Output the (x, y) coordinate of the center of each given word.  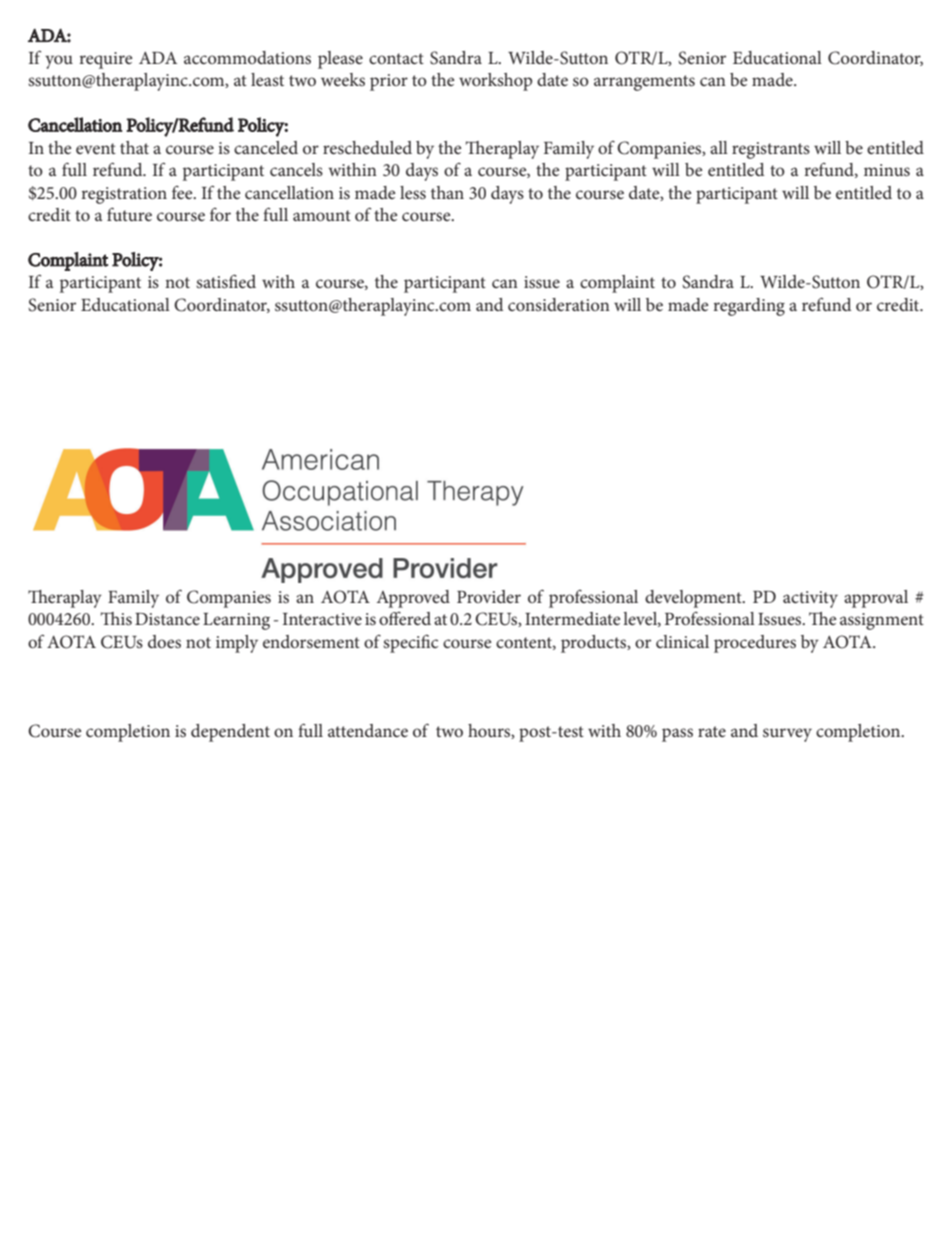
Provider (489, 596)
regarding (749, 307)
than (447, 192)
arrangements (644, 83)
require (105, 60)
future (129, 214)
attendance (368, 730)
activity (810, 599)
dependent (230, 733)
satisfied (226, 281)
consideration (559, 304)
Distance (167, 619)
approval (876, 599)
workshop (495, 82)
